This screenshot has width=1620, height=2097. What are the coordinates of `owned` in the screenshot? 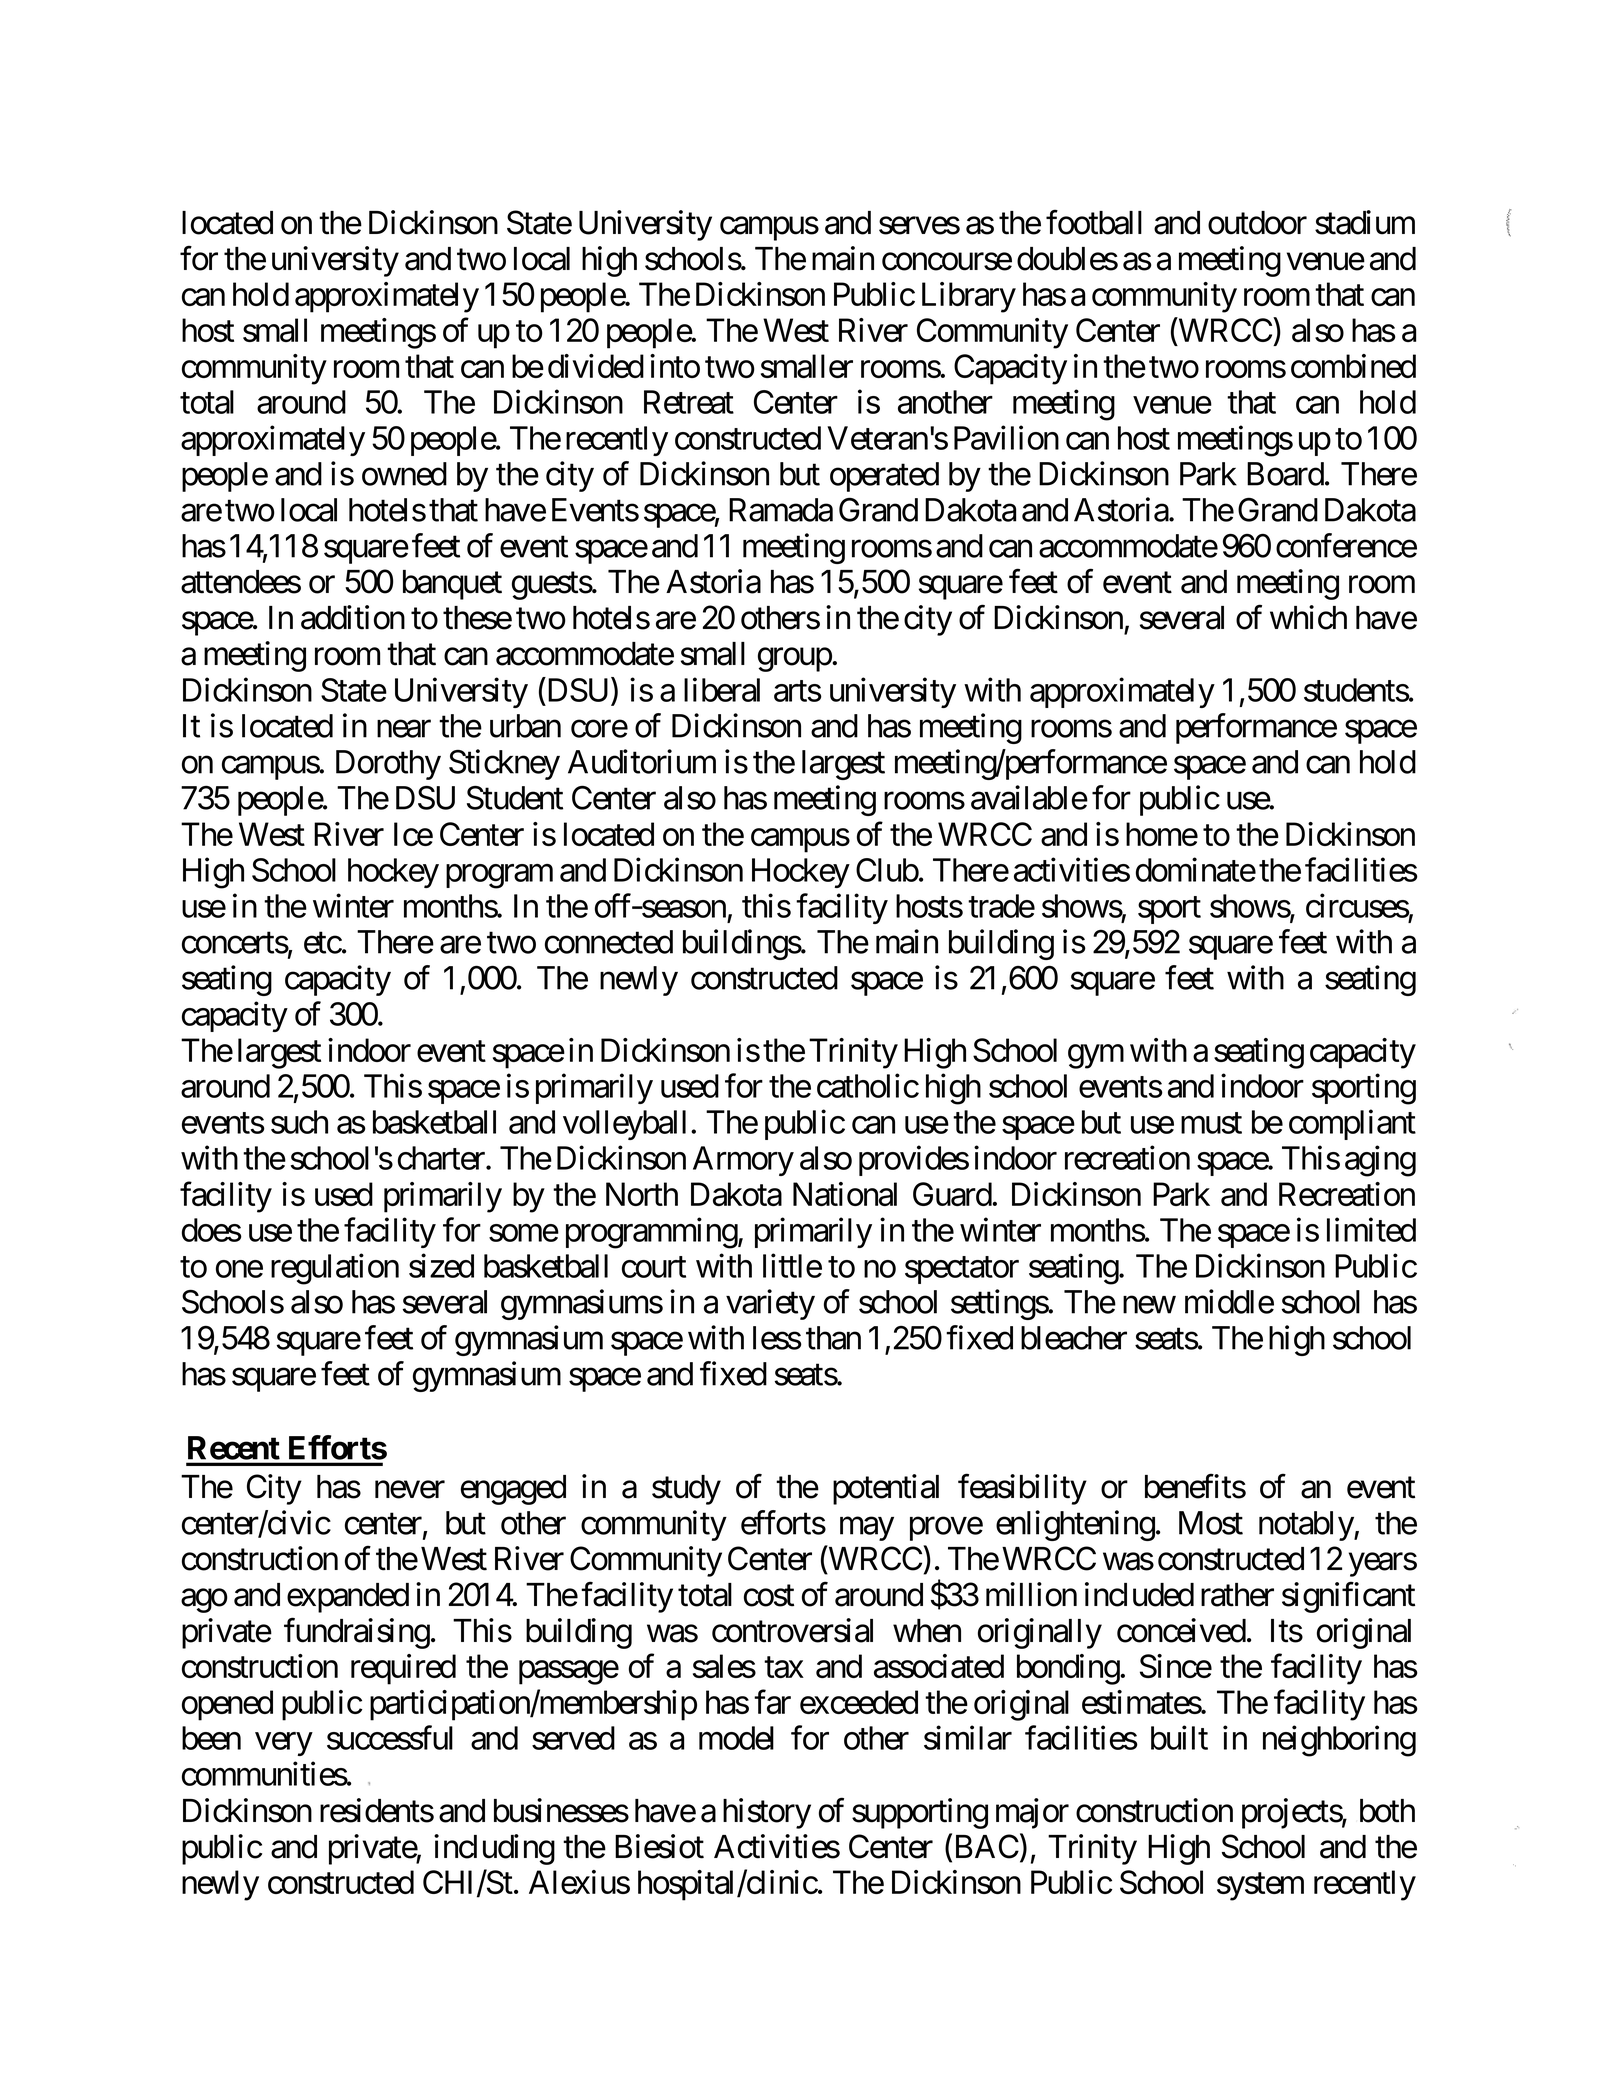 It's located at (404, 474).
